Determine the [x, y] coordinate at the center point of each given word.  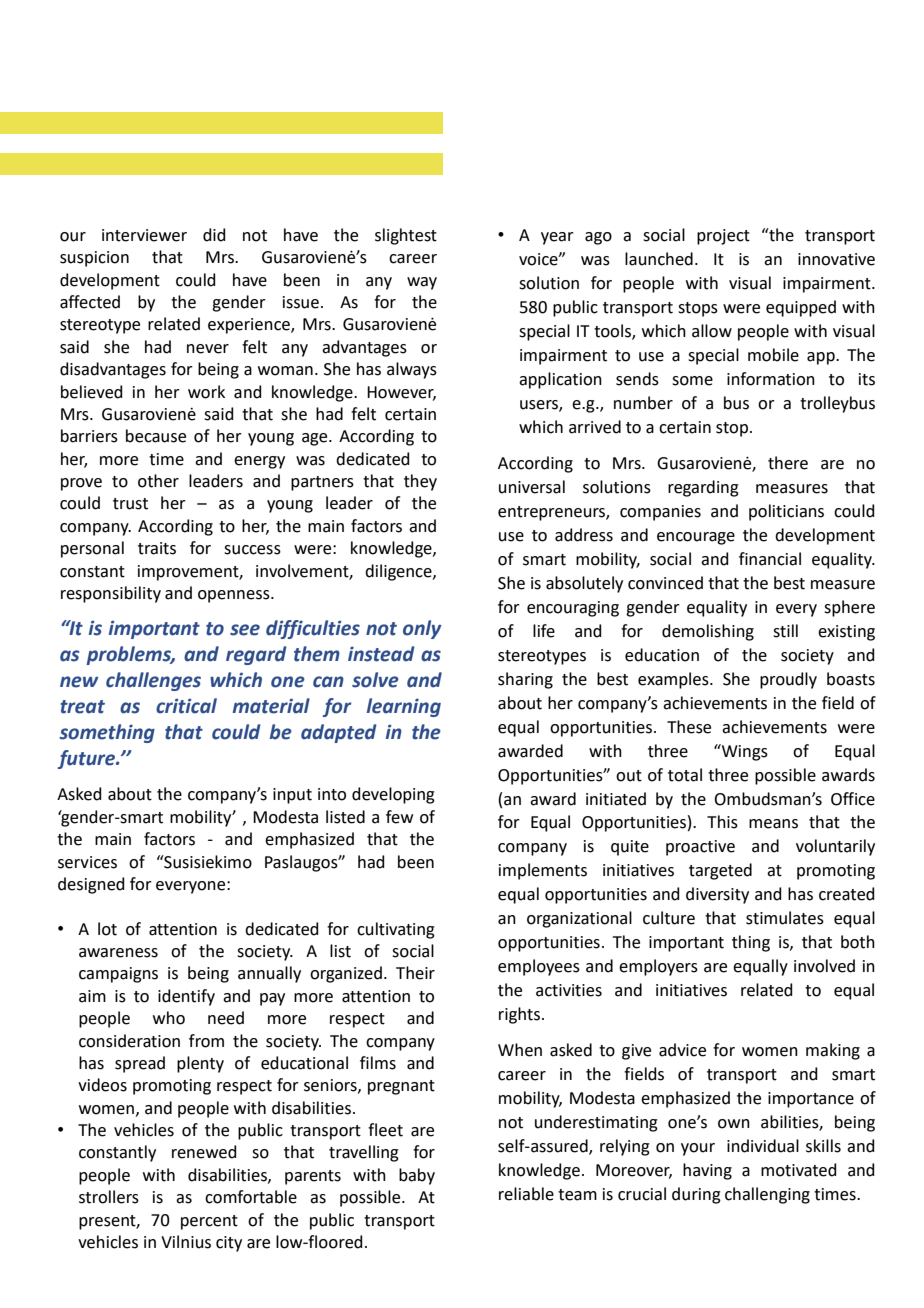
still [785, 631]
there [788, 463]
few [399, 817]
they [420, 482]
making [833, 1051]
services [87, 862]
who [169, 1018]
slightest [406, 236]
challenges [153, 681]
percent [209, 1222]
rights [521, 1015]
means [773, 824]
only [422, 629]
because [156, 436]
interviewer [144, 235]
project [723, 237]
